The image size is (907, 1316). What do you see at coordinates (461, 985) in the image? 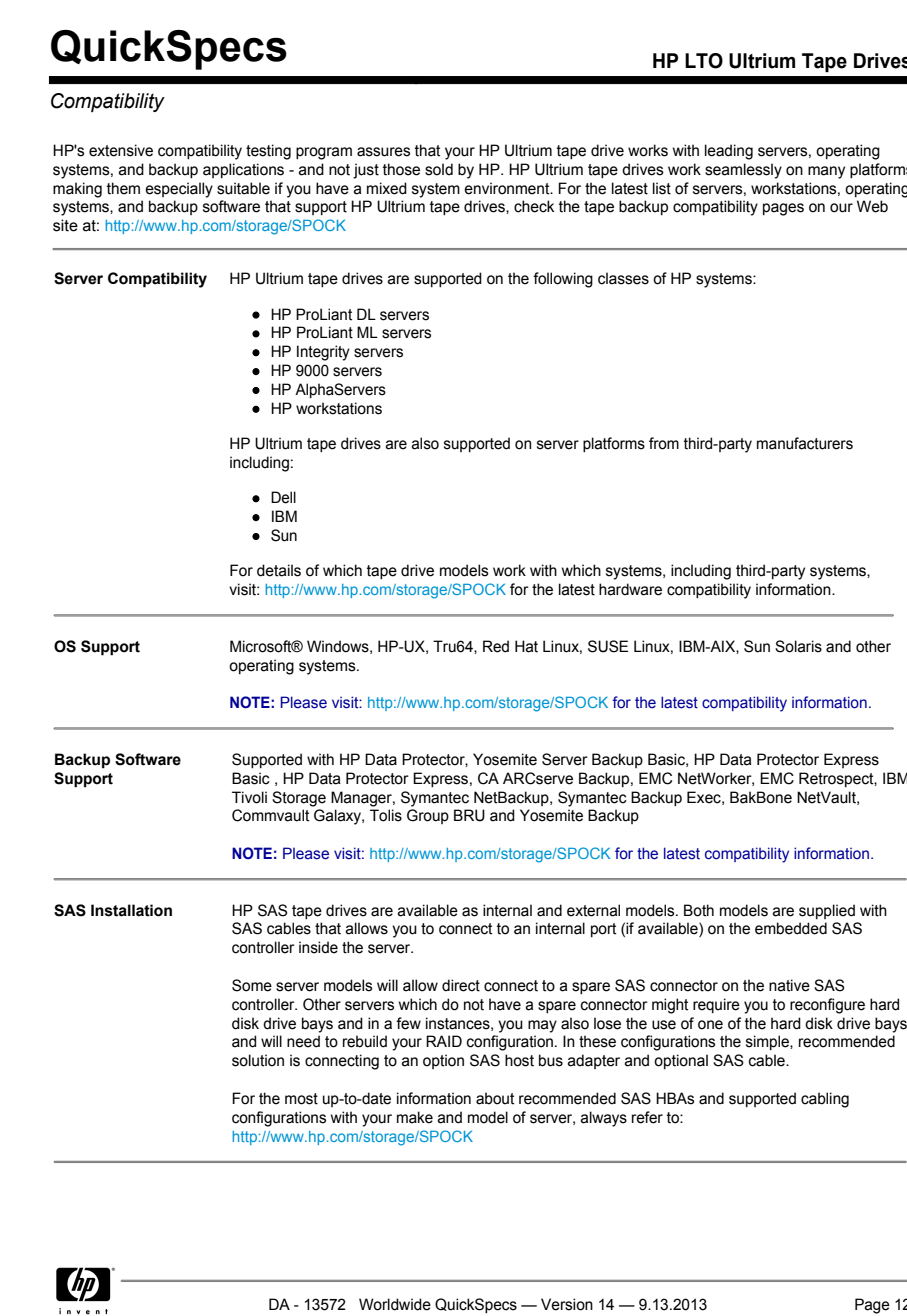
I see `direct` at bounding box center [461, 985].
